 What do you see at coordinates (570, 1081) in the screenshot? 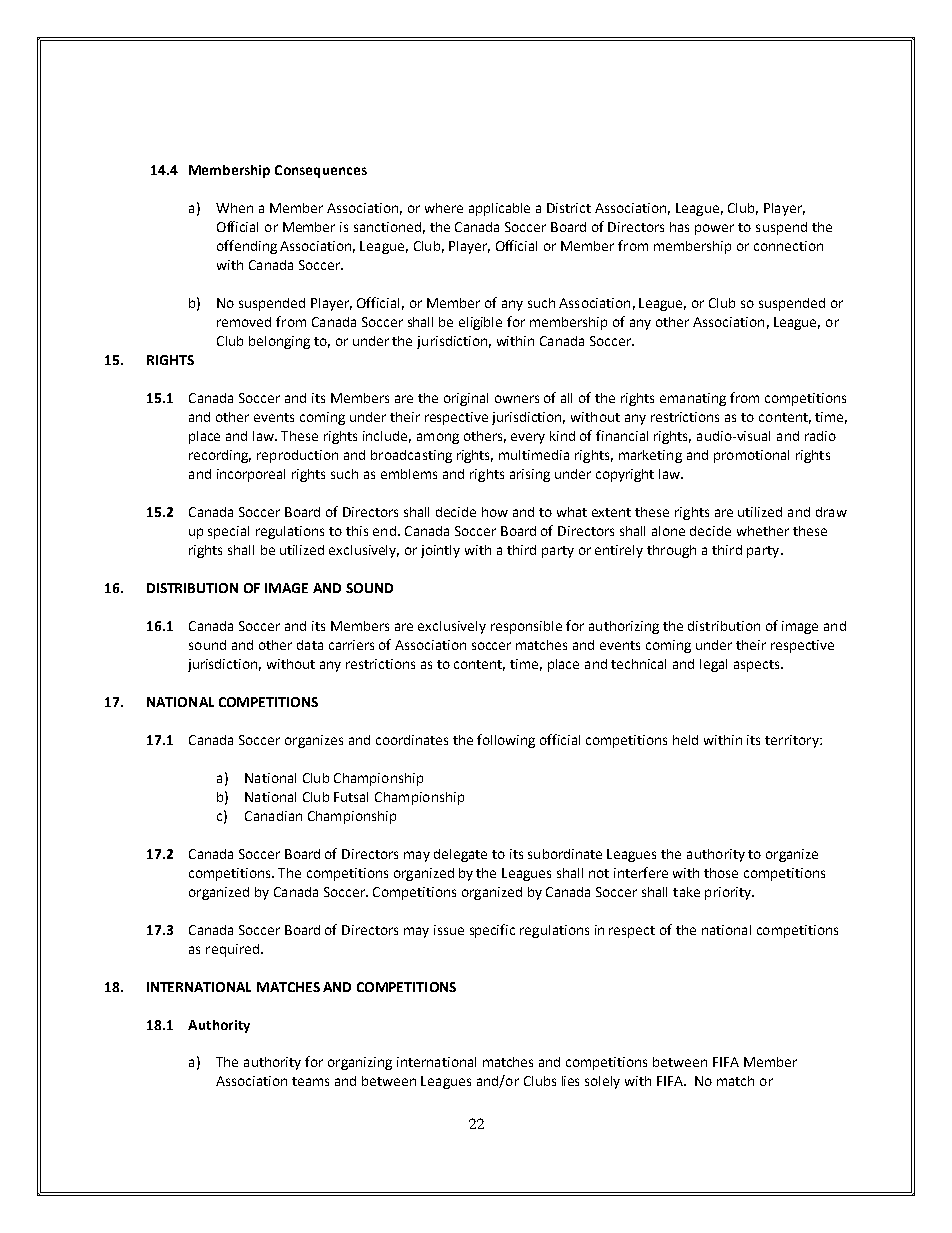
I see `lies` at bounding box center [570, 1081].
